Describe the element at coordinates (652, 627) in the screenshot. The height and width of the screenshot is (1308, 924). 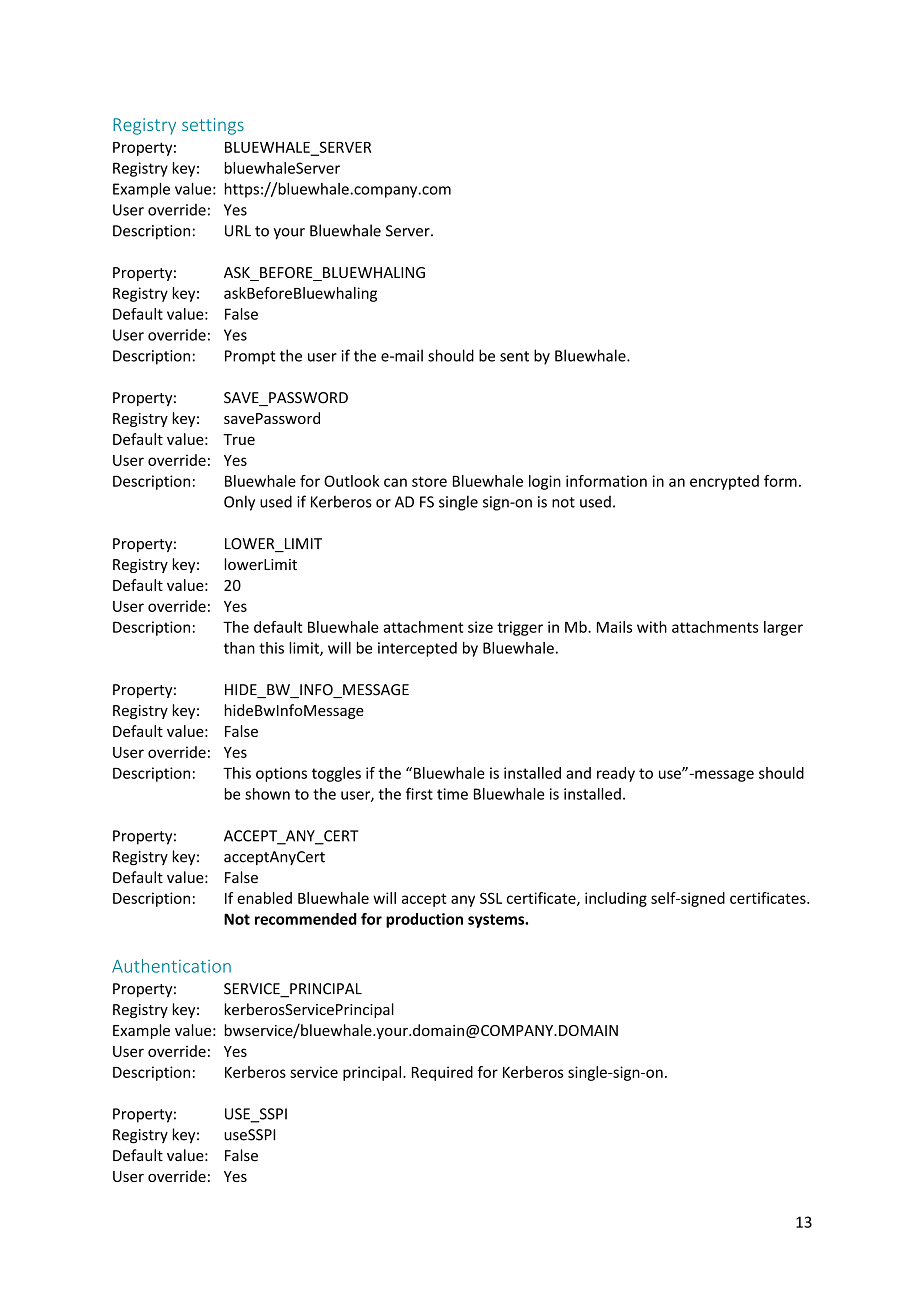
I see `with` at that location.
